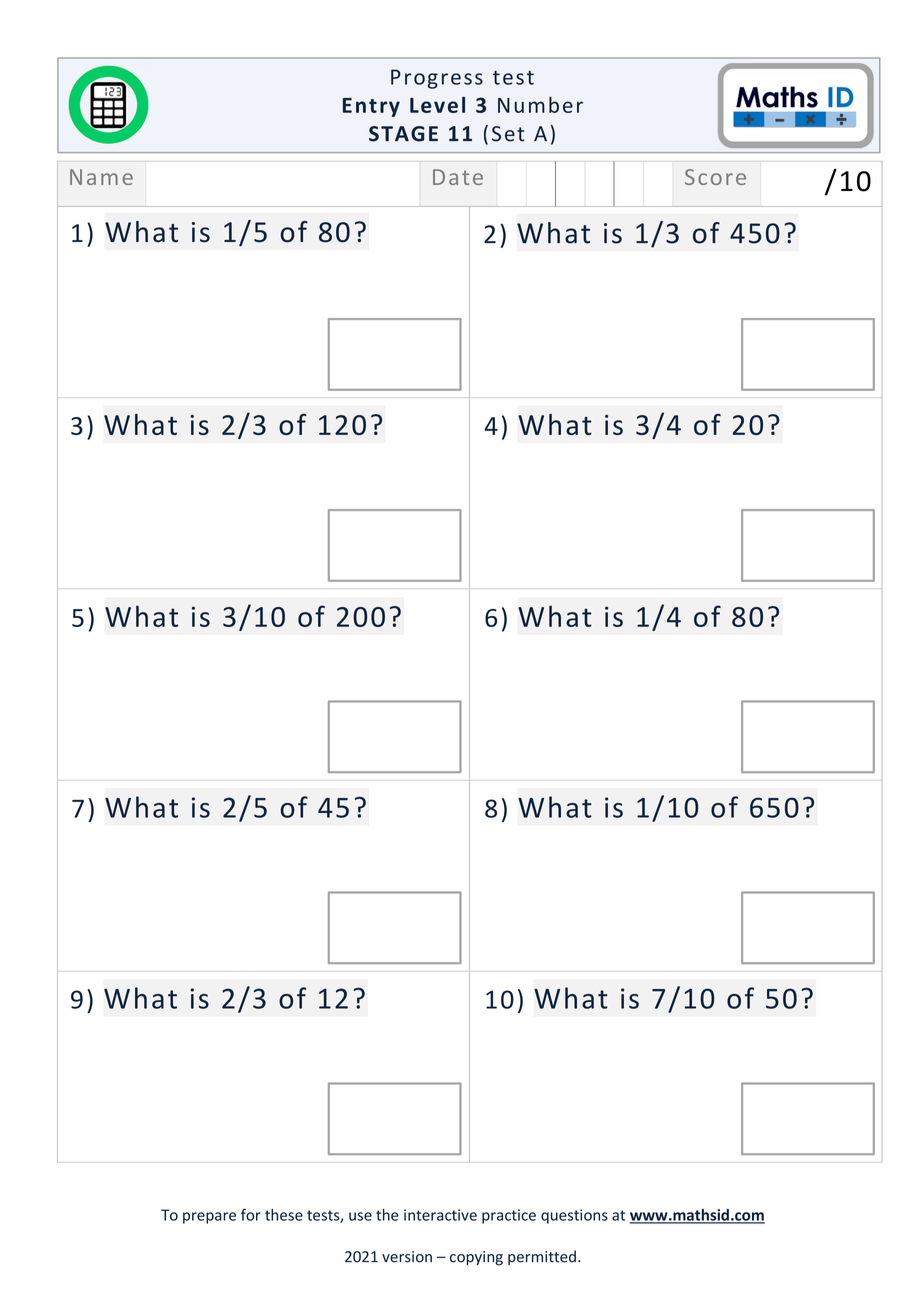 The image size is (924, 1308). I want to click on Score, so click(715, 177).
